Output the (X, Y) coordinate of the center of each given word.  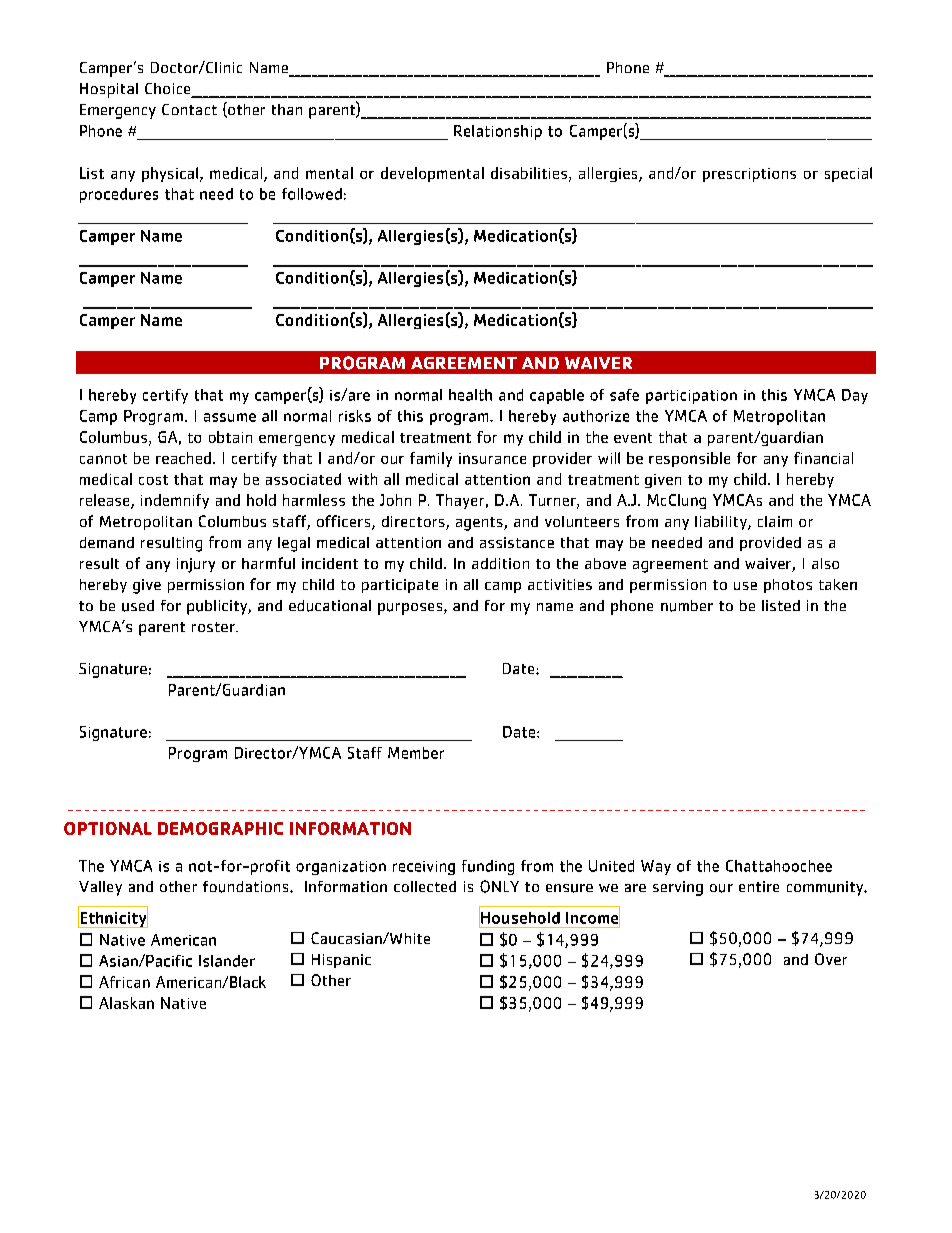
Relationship (498, 132)
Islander (227, 961)
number (687, 606)
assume (230, 417)
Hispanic (341, 961)
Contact (189, 109)
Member (416, 753)
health (470, 395)
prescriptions (749, 175)
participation (691, 397)
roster (214, 627)
